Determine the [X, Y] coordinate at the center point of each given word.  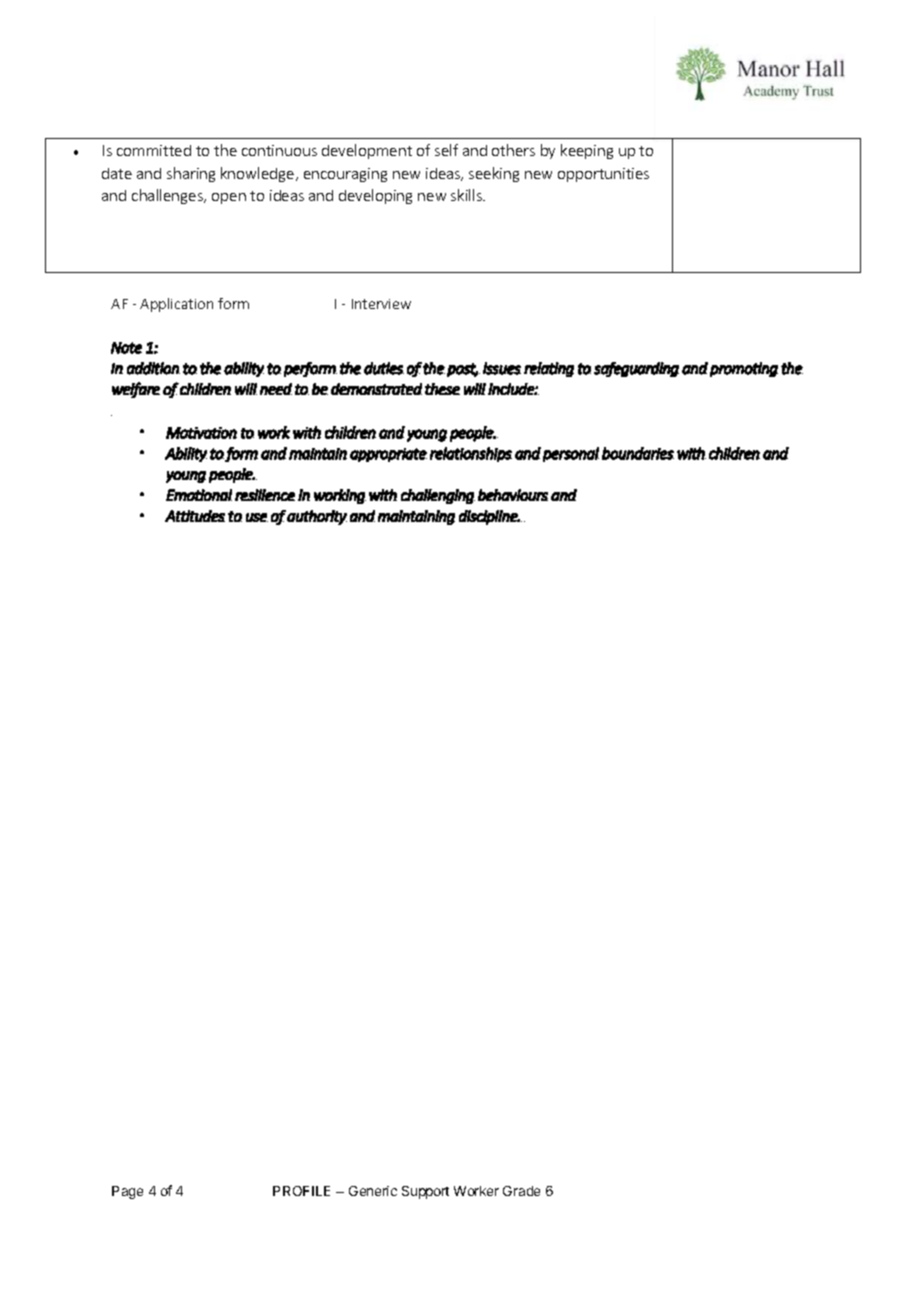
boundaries [638, 453]
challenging [438, 496]
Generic [373, 1191]
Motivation [201, 433]
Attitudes [195, 516]
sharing [191, 174]
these [442, 389]
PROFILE [301, 1191]
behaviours [513, 495]
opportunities [603, 175]
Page [127, 1192]
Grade [521, 1191]
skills [467, 195]
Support [425, 1192]
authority [317, 517]
